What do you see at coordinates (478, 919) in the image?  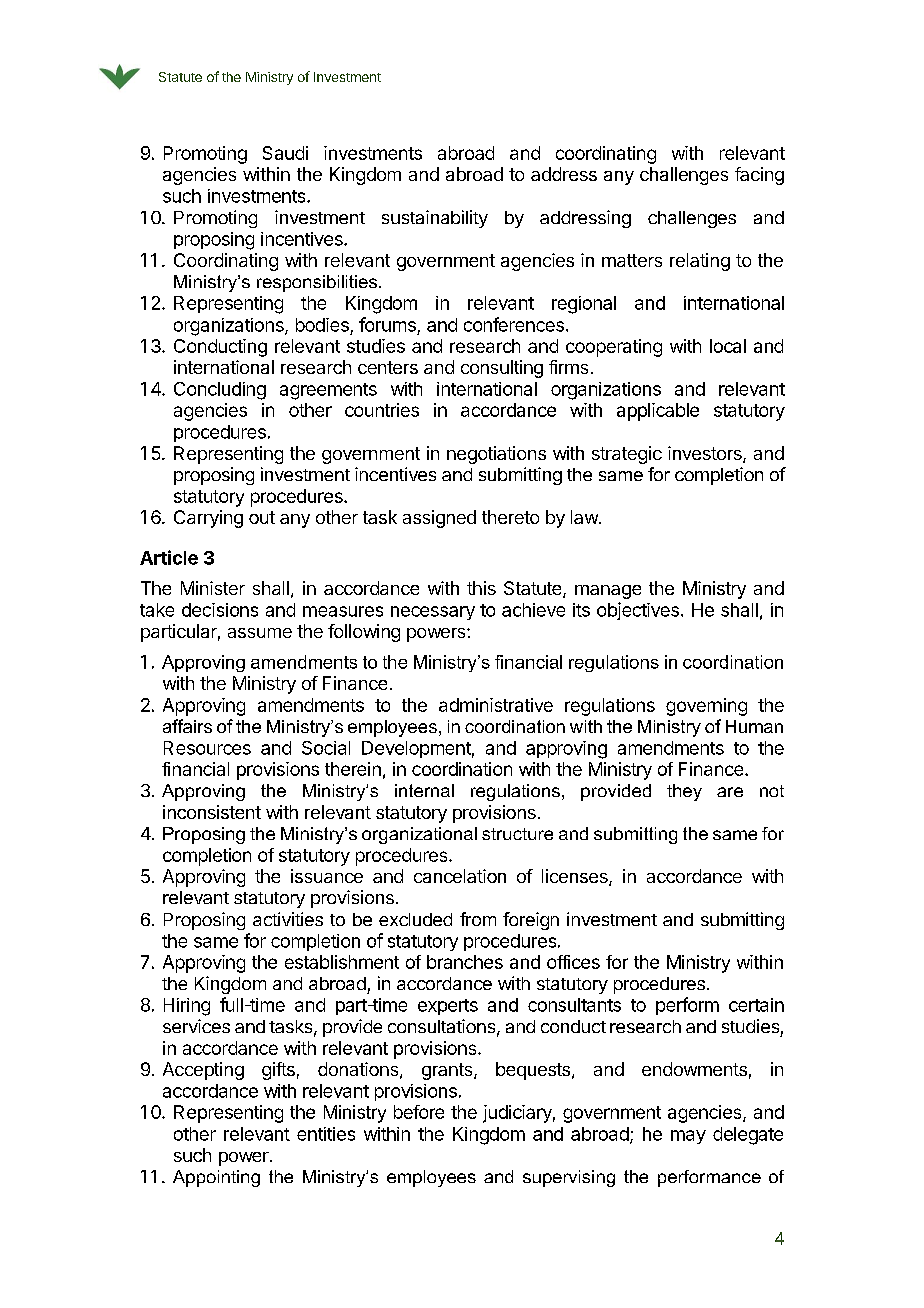 I see `from` at bounding box center [478, 919].
